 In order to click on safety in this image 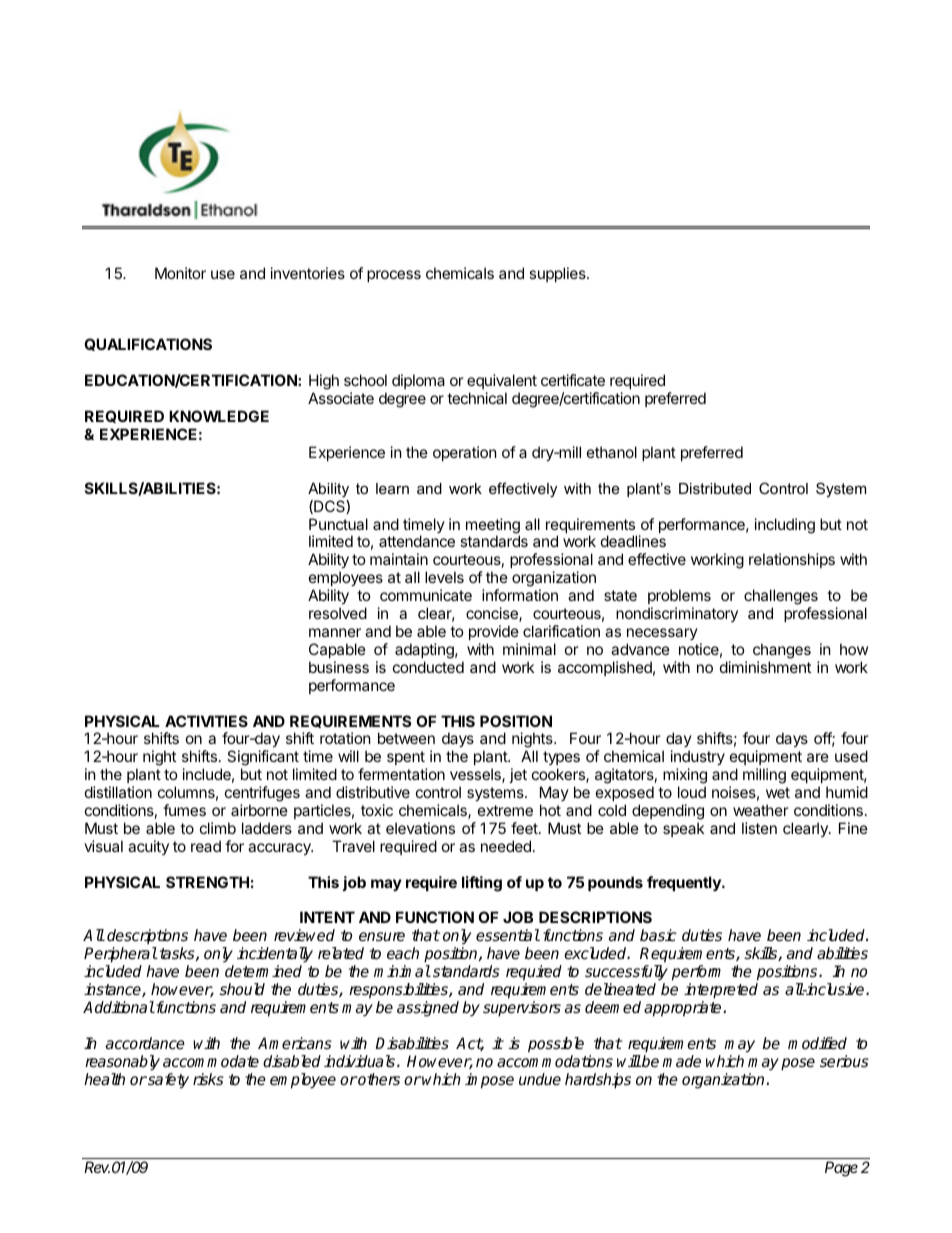, I will do `click(167, 1081)`.
